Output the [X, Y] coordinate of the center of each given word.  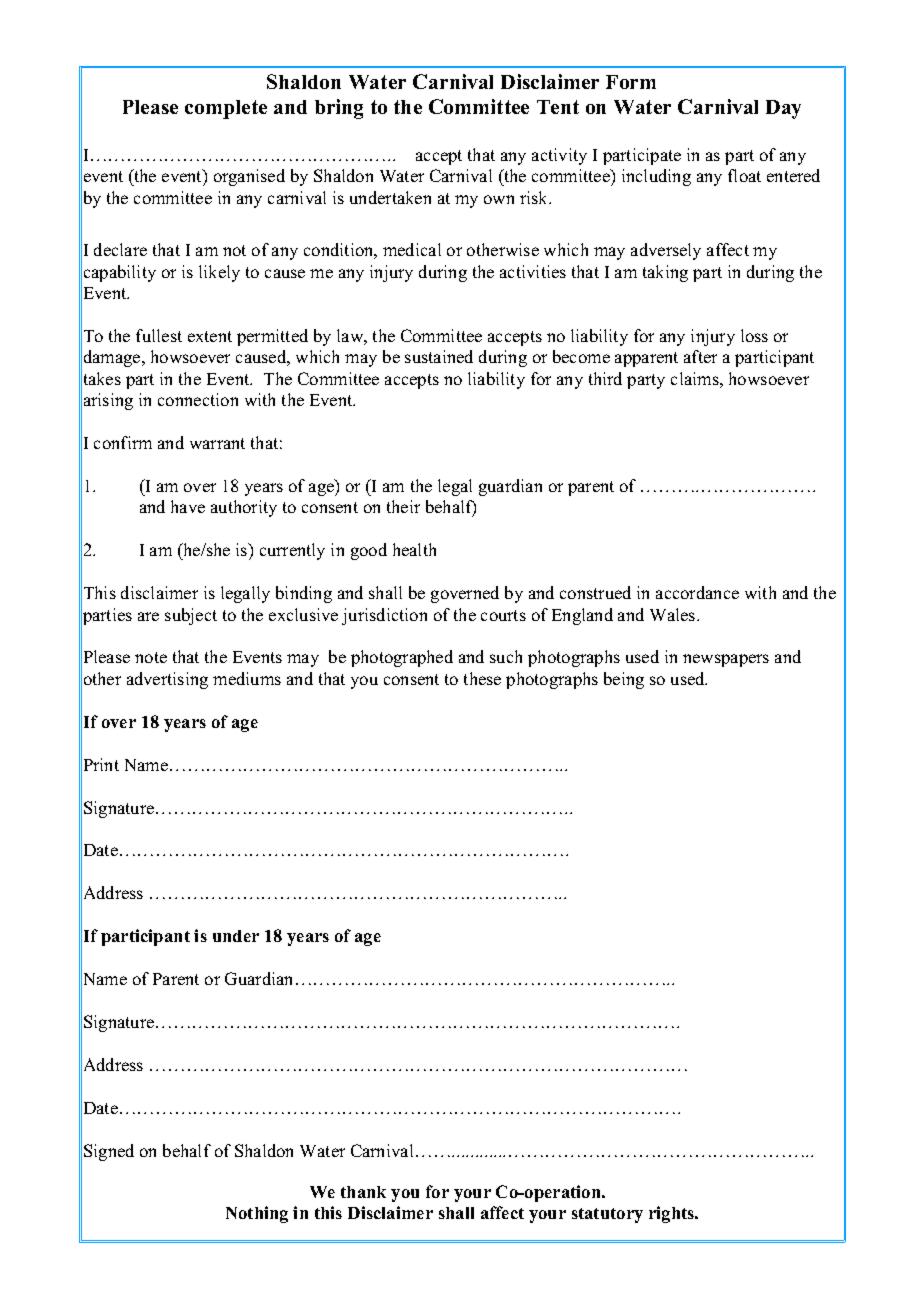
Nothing [257, 1214]
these [482, 678]
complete [226, 109]
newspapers [726, 660]
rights [673, 1214]
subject [191, 616]
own [499, 199]
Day [783, 109]
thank [363, 1192]
